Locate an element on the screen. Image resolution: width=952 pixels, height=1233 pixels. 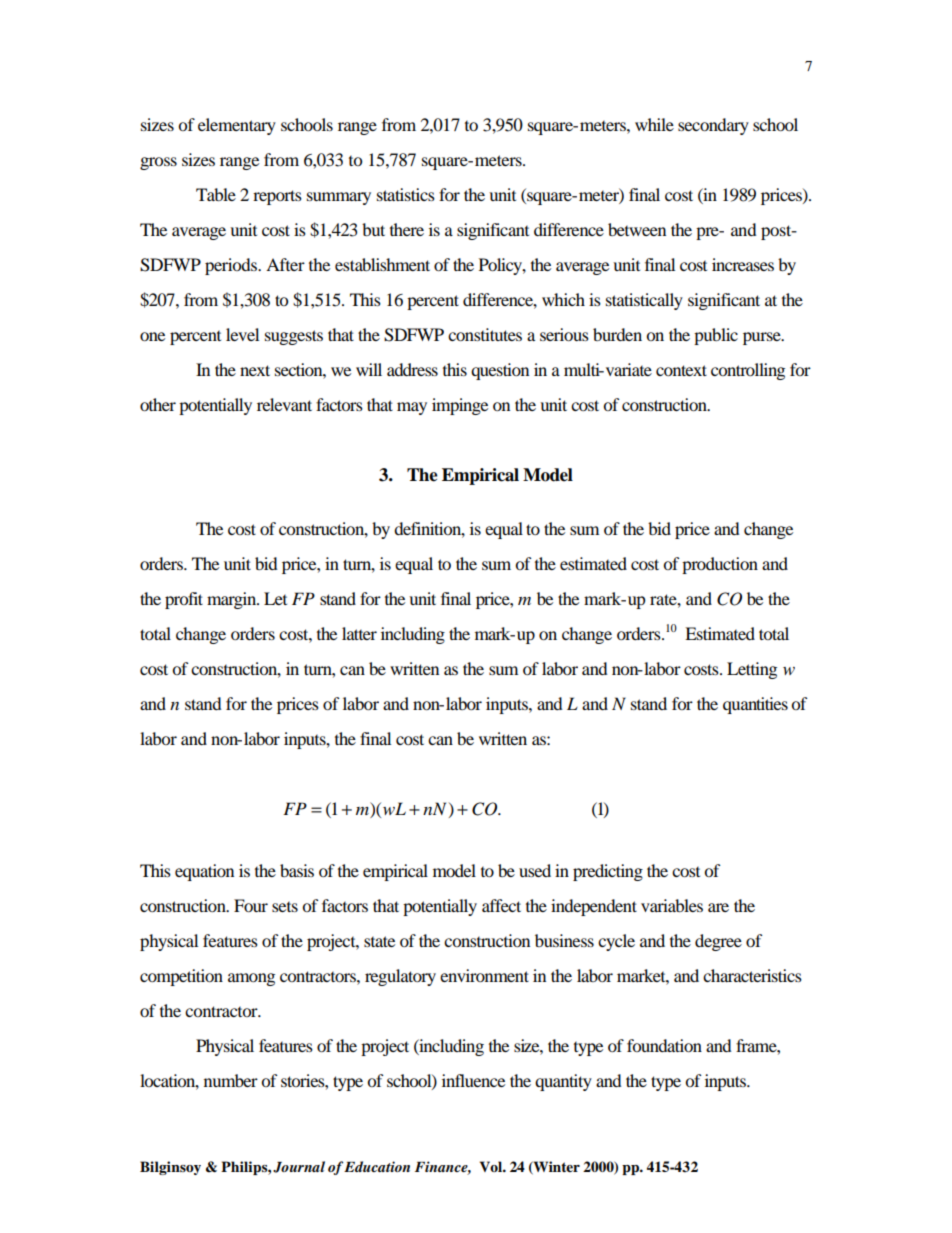
Letting is located at coordinates (752, 670).
